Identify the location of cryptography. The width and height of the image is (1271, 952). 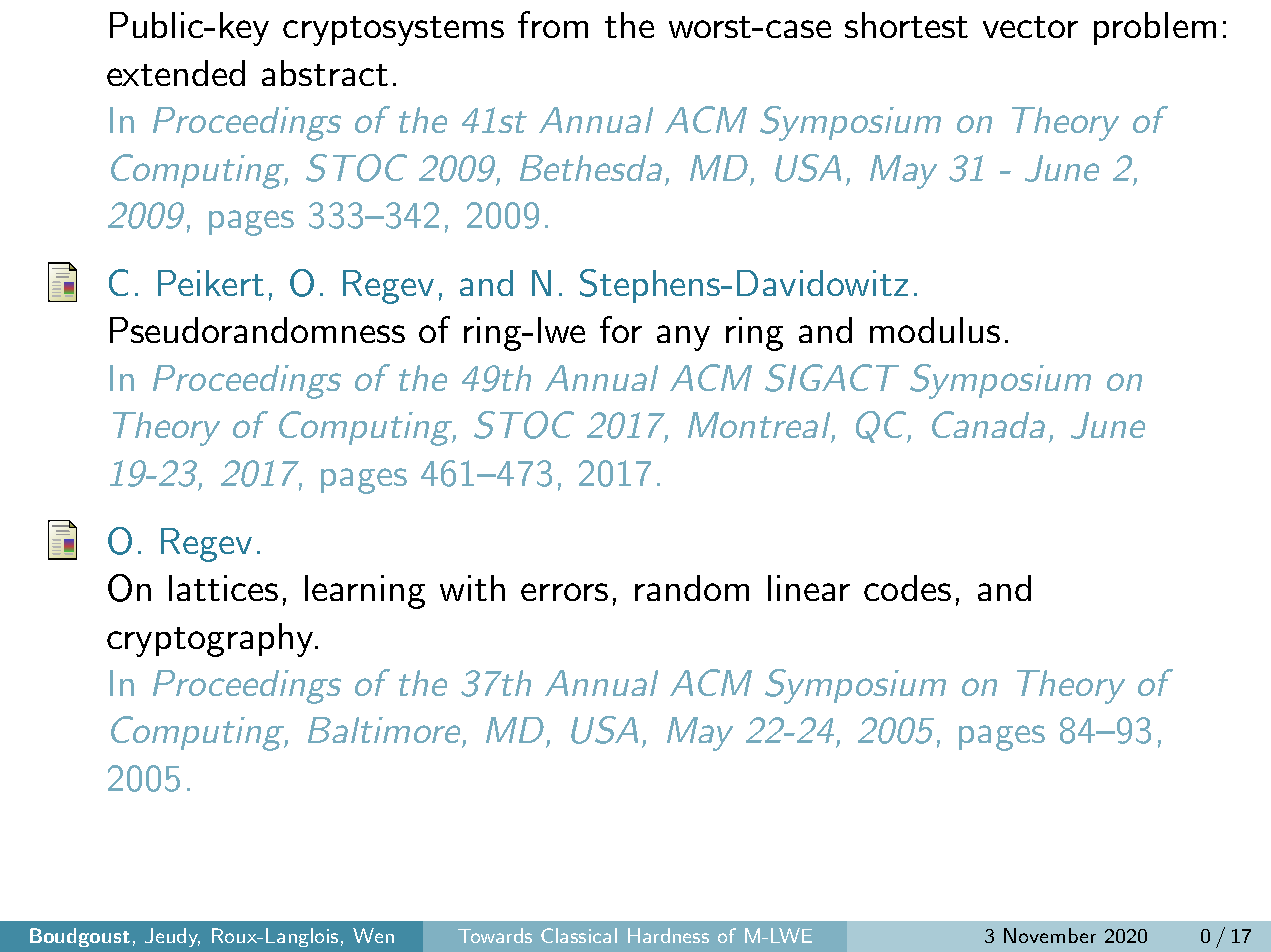
(211, 640).
